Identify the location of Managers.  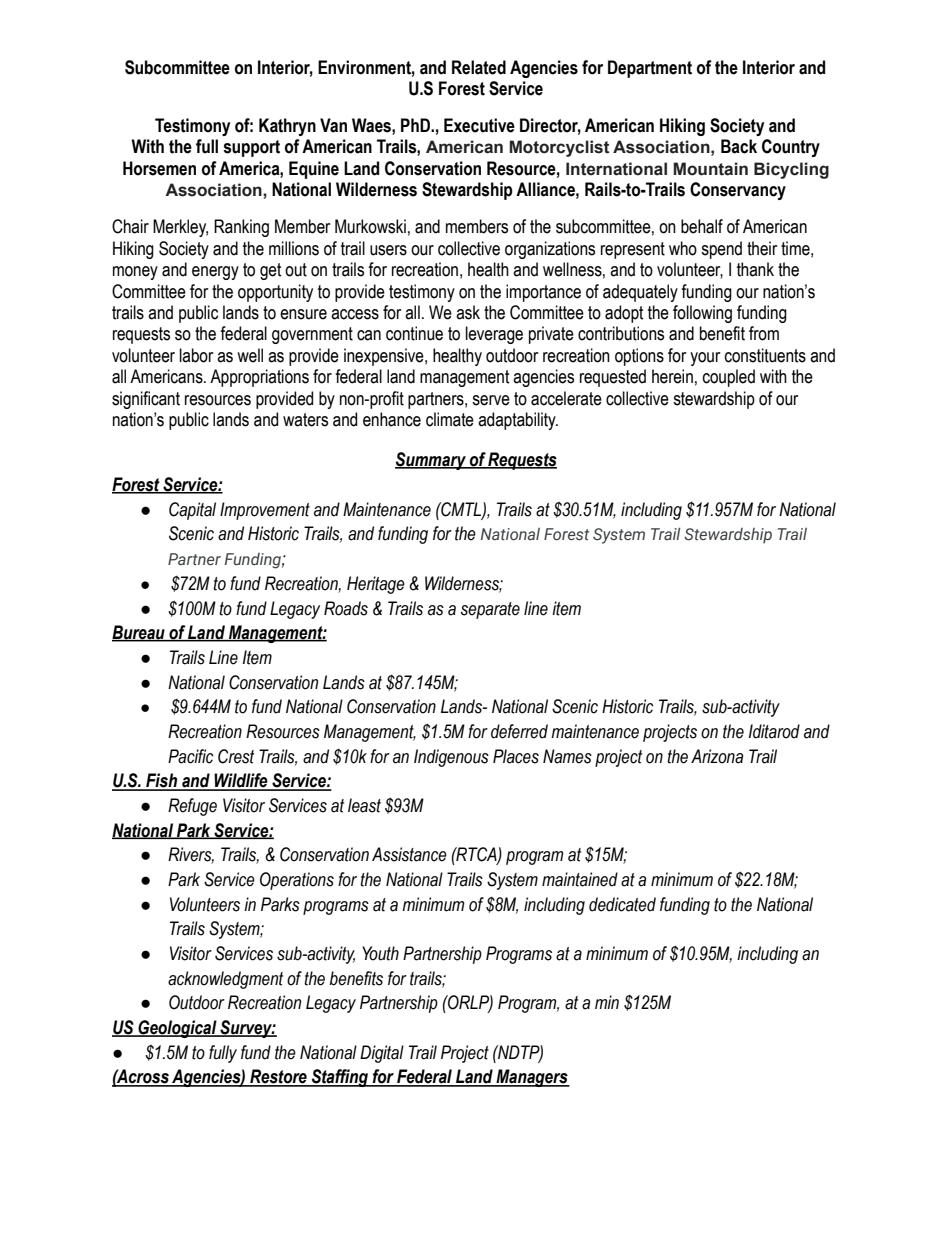
(532, 1078).
